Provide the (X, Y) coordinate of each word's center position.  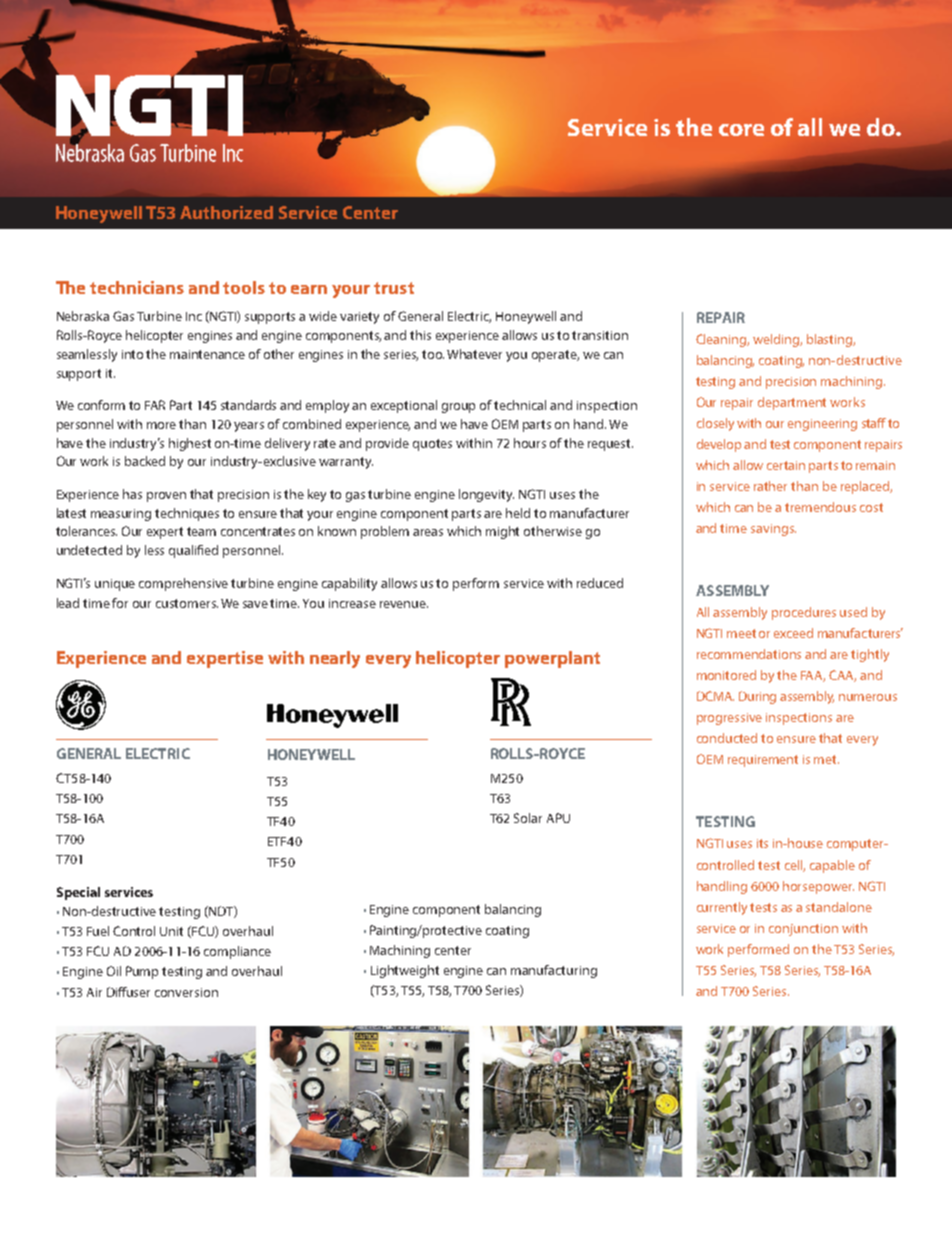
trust (394, 288)
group (458, 408)
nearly (335, 659)
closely (715, 424)
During (757, 697)
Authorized (226, 212)
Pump (142, 972)
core (741, 130)
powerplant (552, 659)
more (161, 425)
